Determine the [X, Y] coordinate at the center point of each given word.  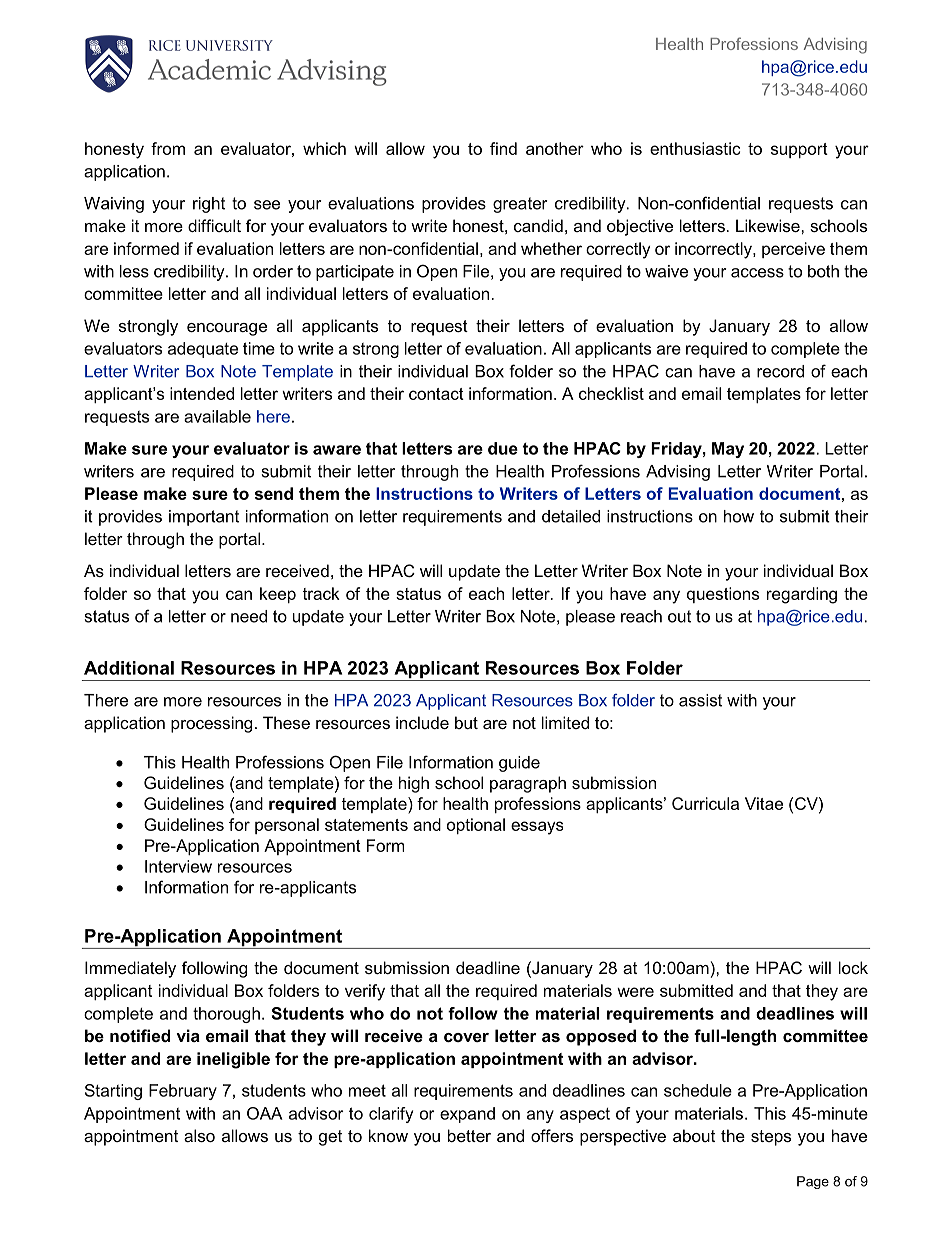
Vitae [764, 803]
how [739, 516]
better [469, 1135]
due [503, 448]
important [204, 518]
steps [771, 1138]
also [199, 1135]
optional [476, 826]
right [209, 205]
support [799, 150]
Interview [178, 866]
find [503, 148]
